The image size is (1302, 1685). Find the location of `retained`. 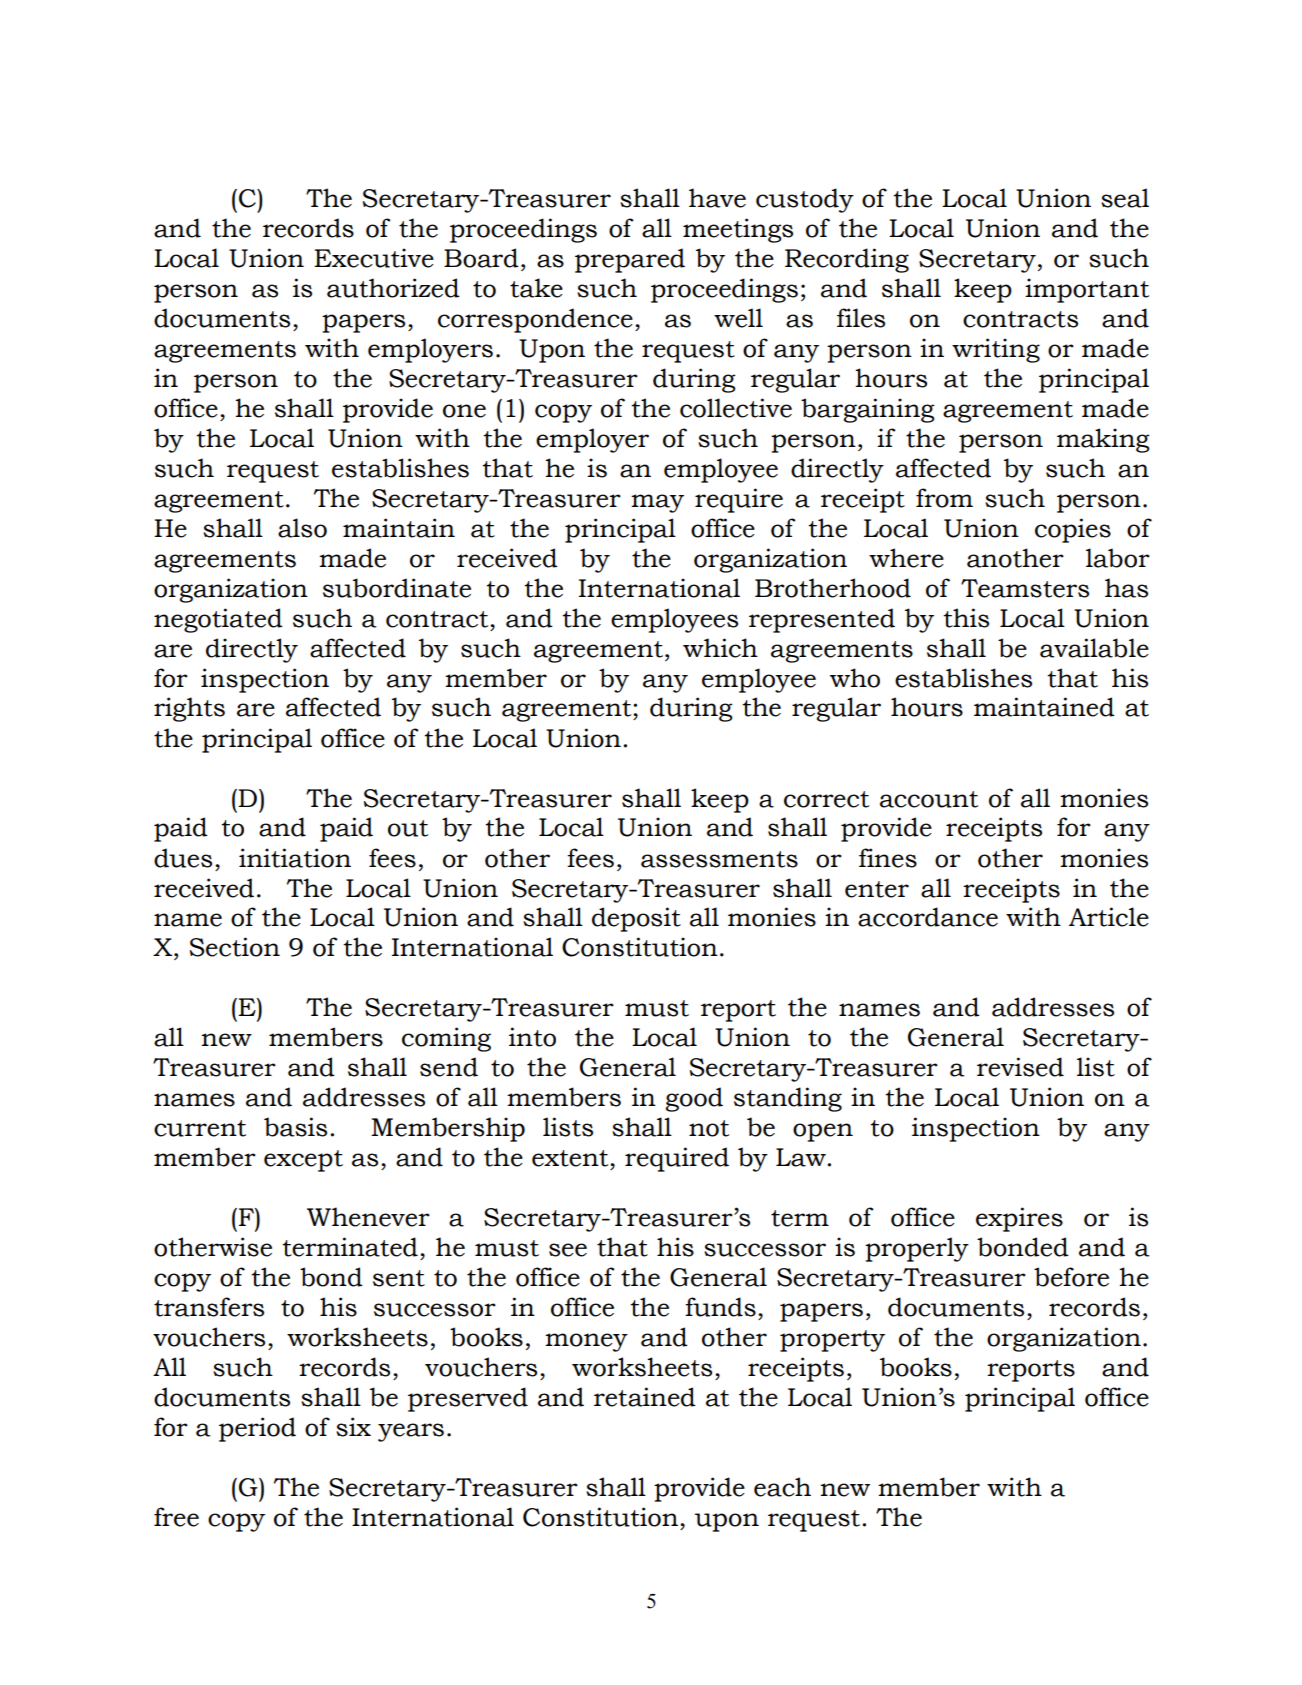

retained is located at coordinates (645, 1397).
